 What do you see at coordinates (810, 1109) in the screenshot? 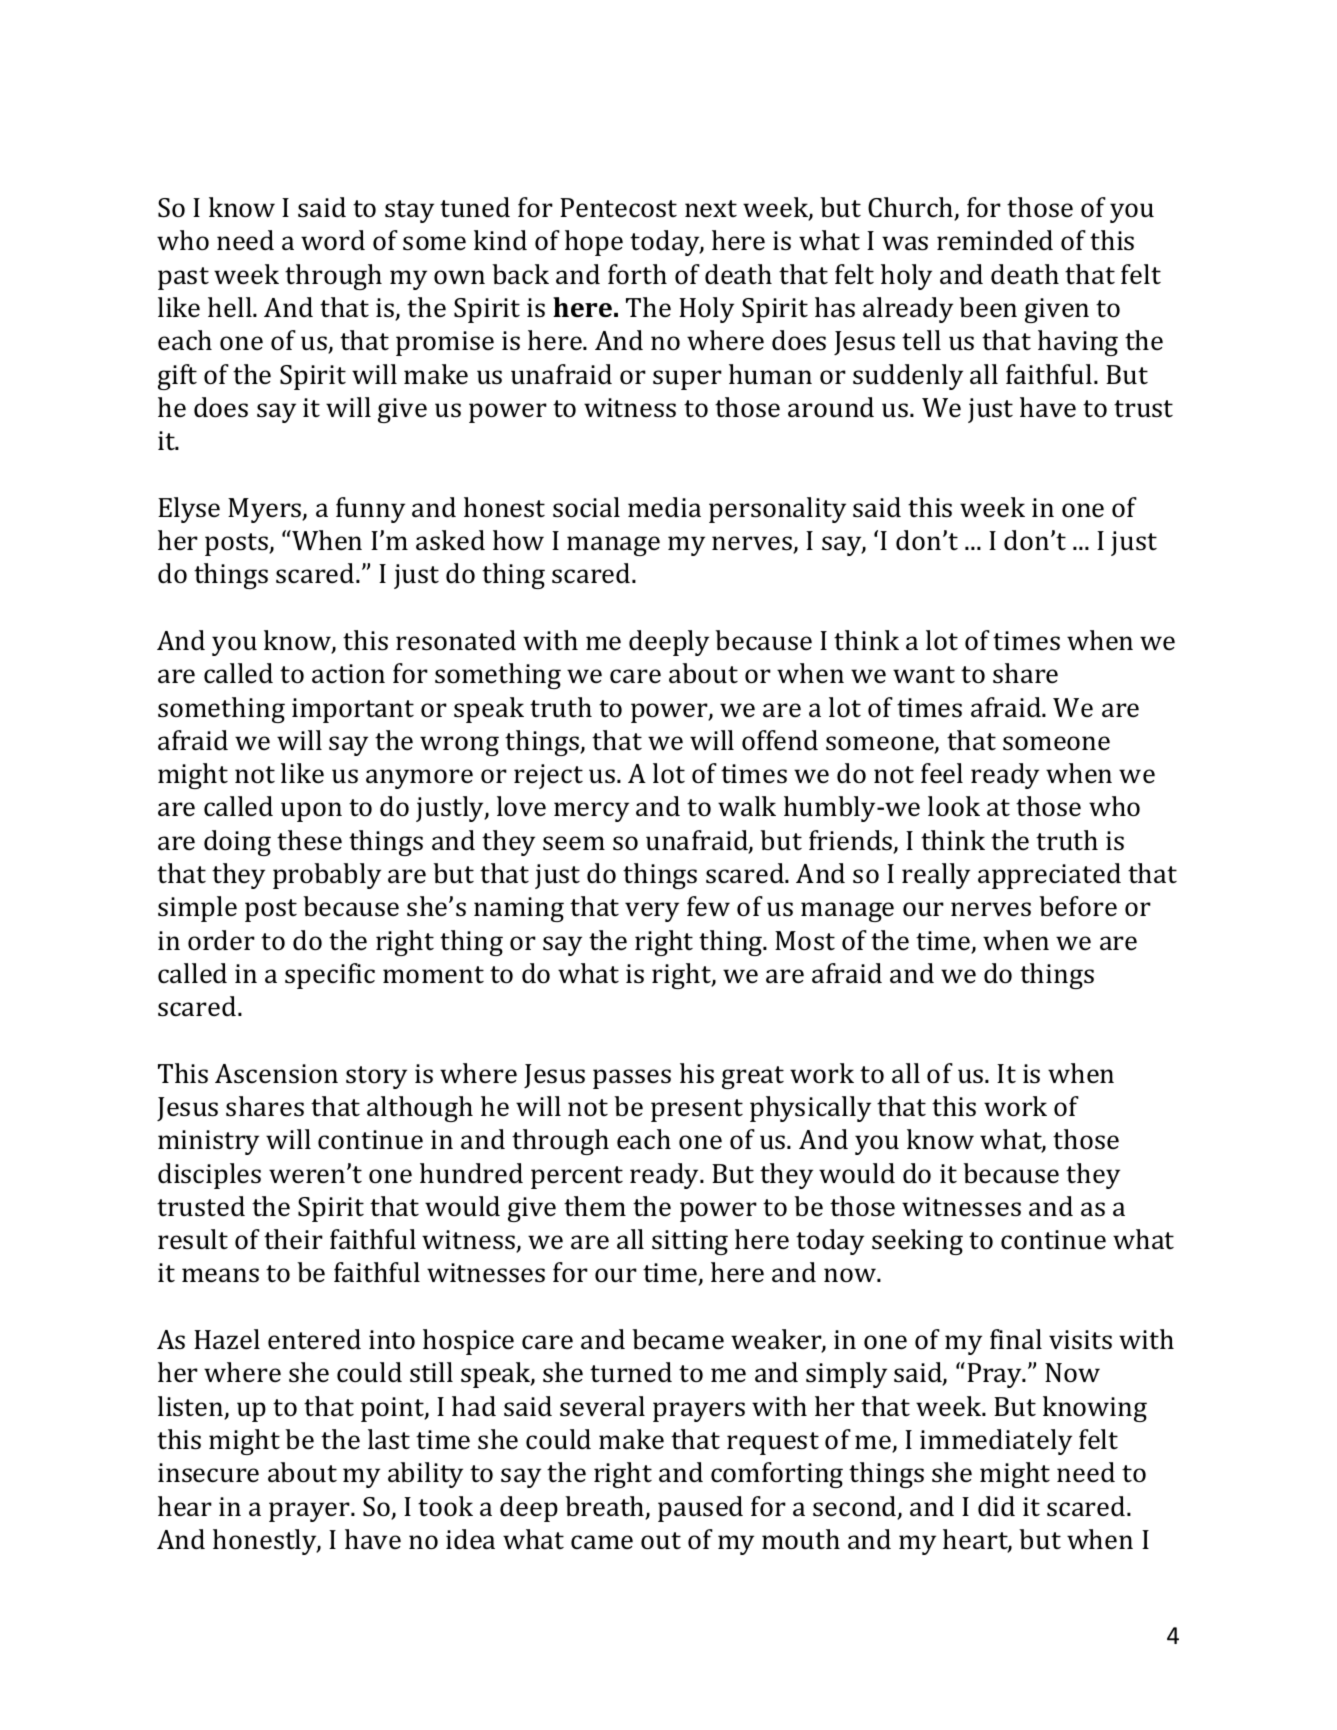
I see `physically` at bounding box center [810, 1109].
